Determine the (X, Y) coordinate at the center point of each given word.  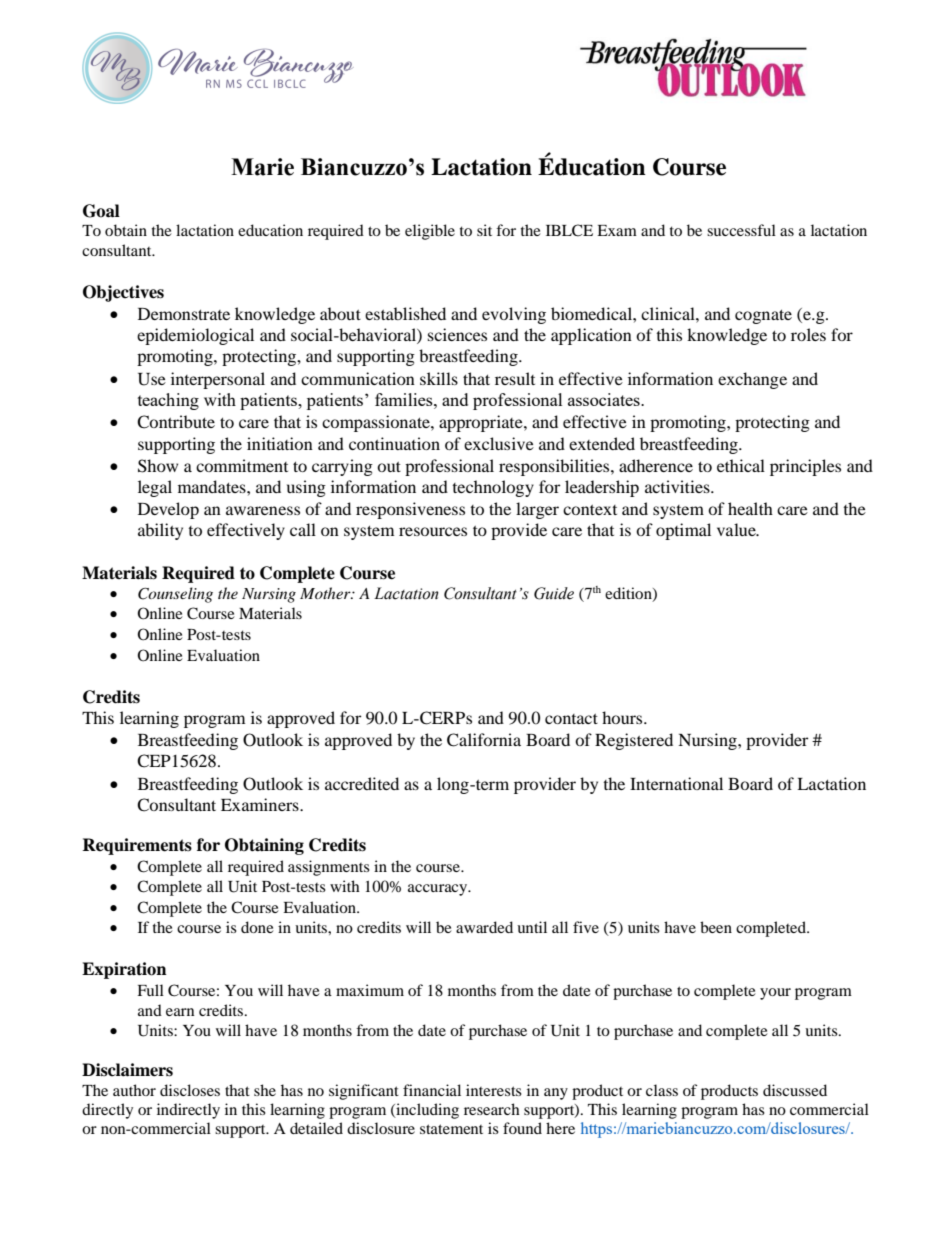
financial (432, 1090)
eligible (430, 232)
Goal (101, 211)
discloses (190, 1090)
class (662, 1090)
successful (741, 230)
